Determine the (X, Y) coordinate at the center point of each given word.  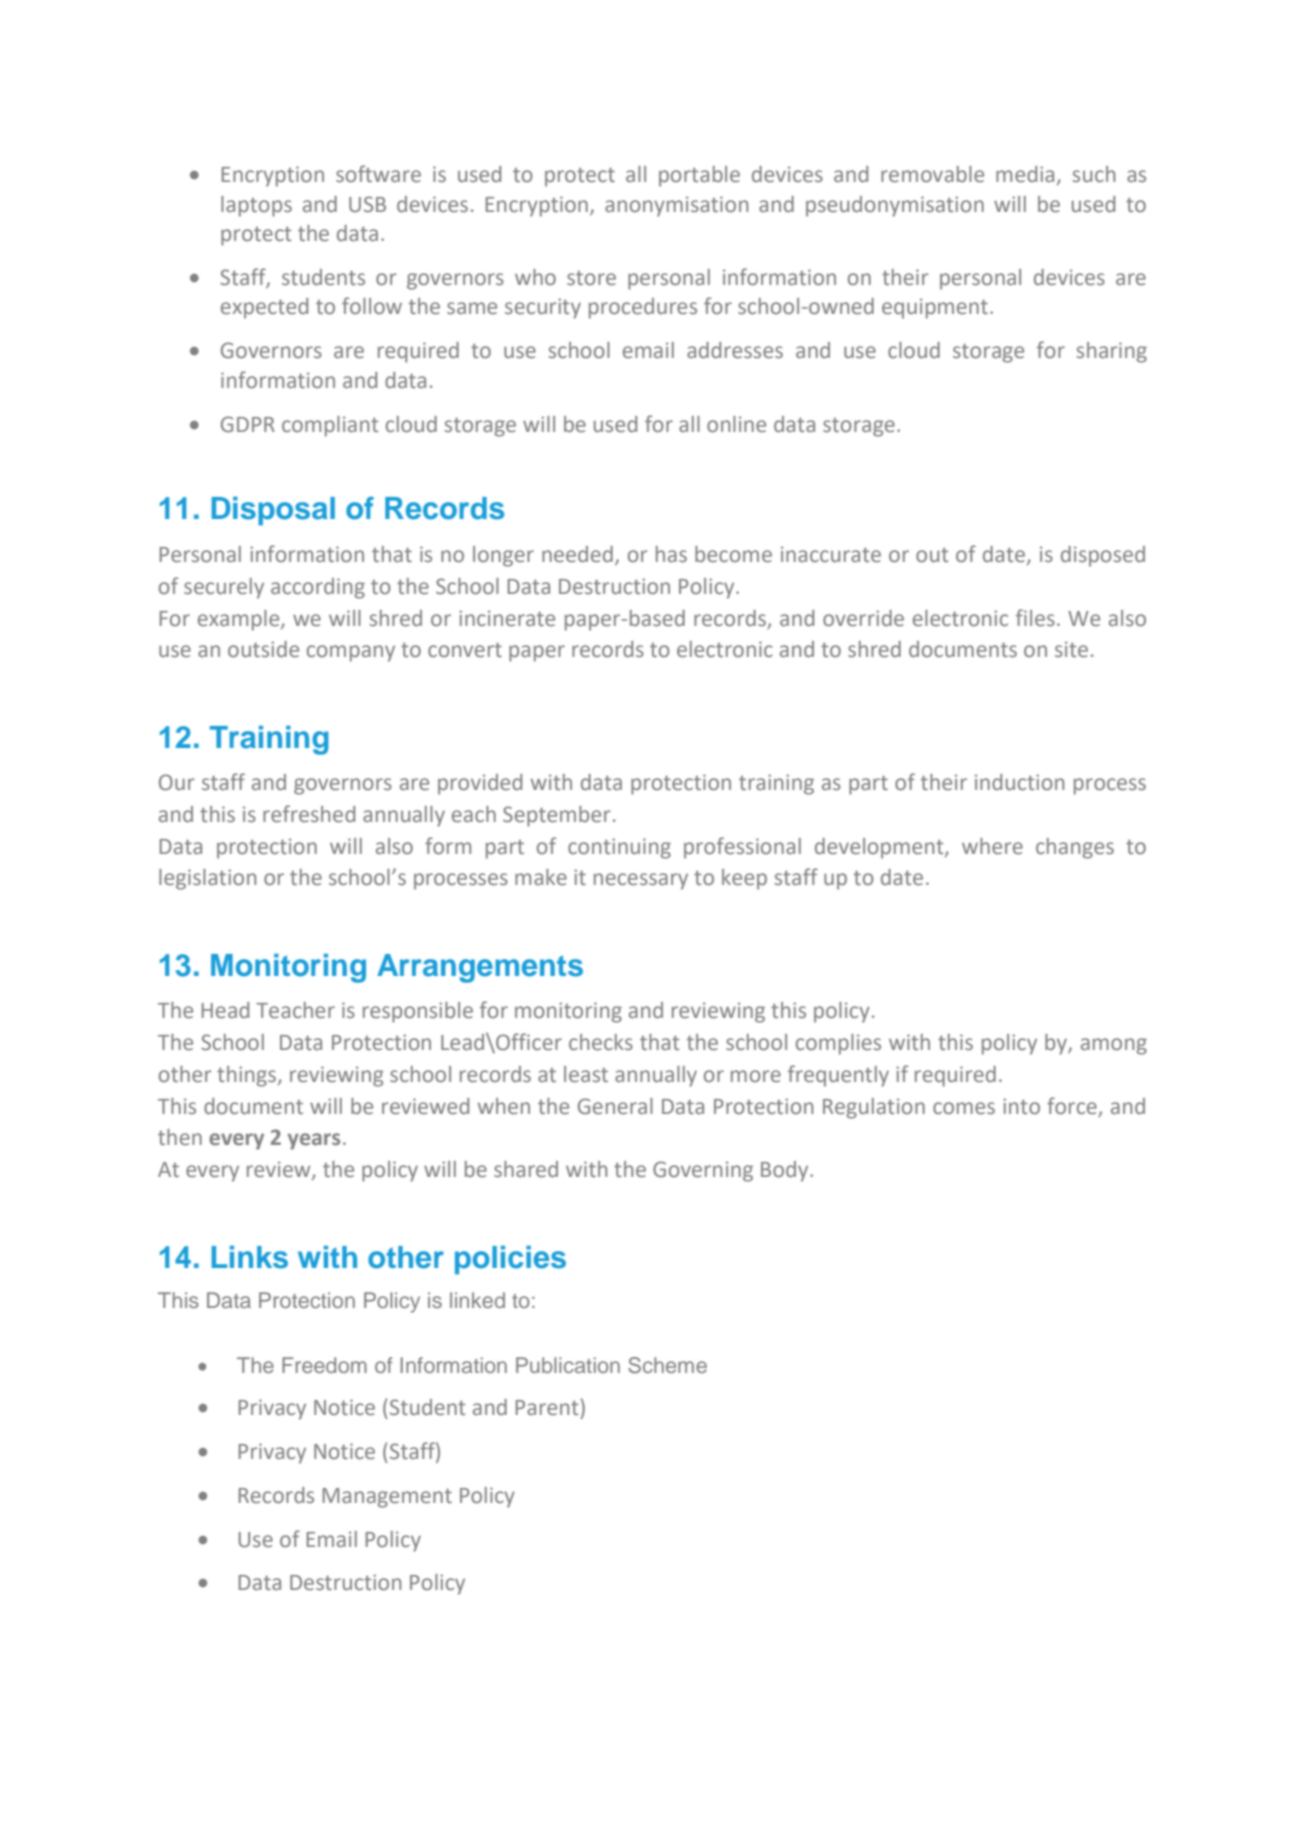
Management (387, 1498)
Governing (703, 1171)
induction (1019, 782)
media (1025, 174)
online (736, 424)
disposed (1103, 556)
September (557, 816)
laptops (256, 206)
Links (250, 1257)
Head (225, 1010)
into (1021, 1106)
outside (263, 649)
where (992, 846)
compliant (330, 426)
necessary (641, 881)
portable (699, 176)
